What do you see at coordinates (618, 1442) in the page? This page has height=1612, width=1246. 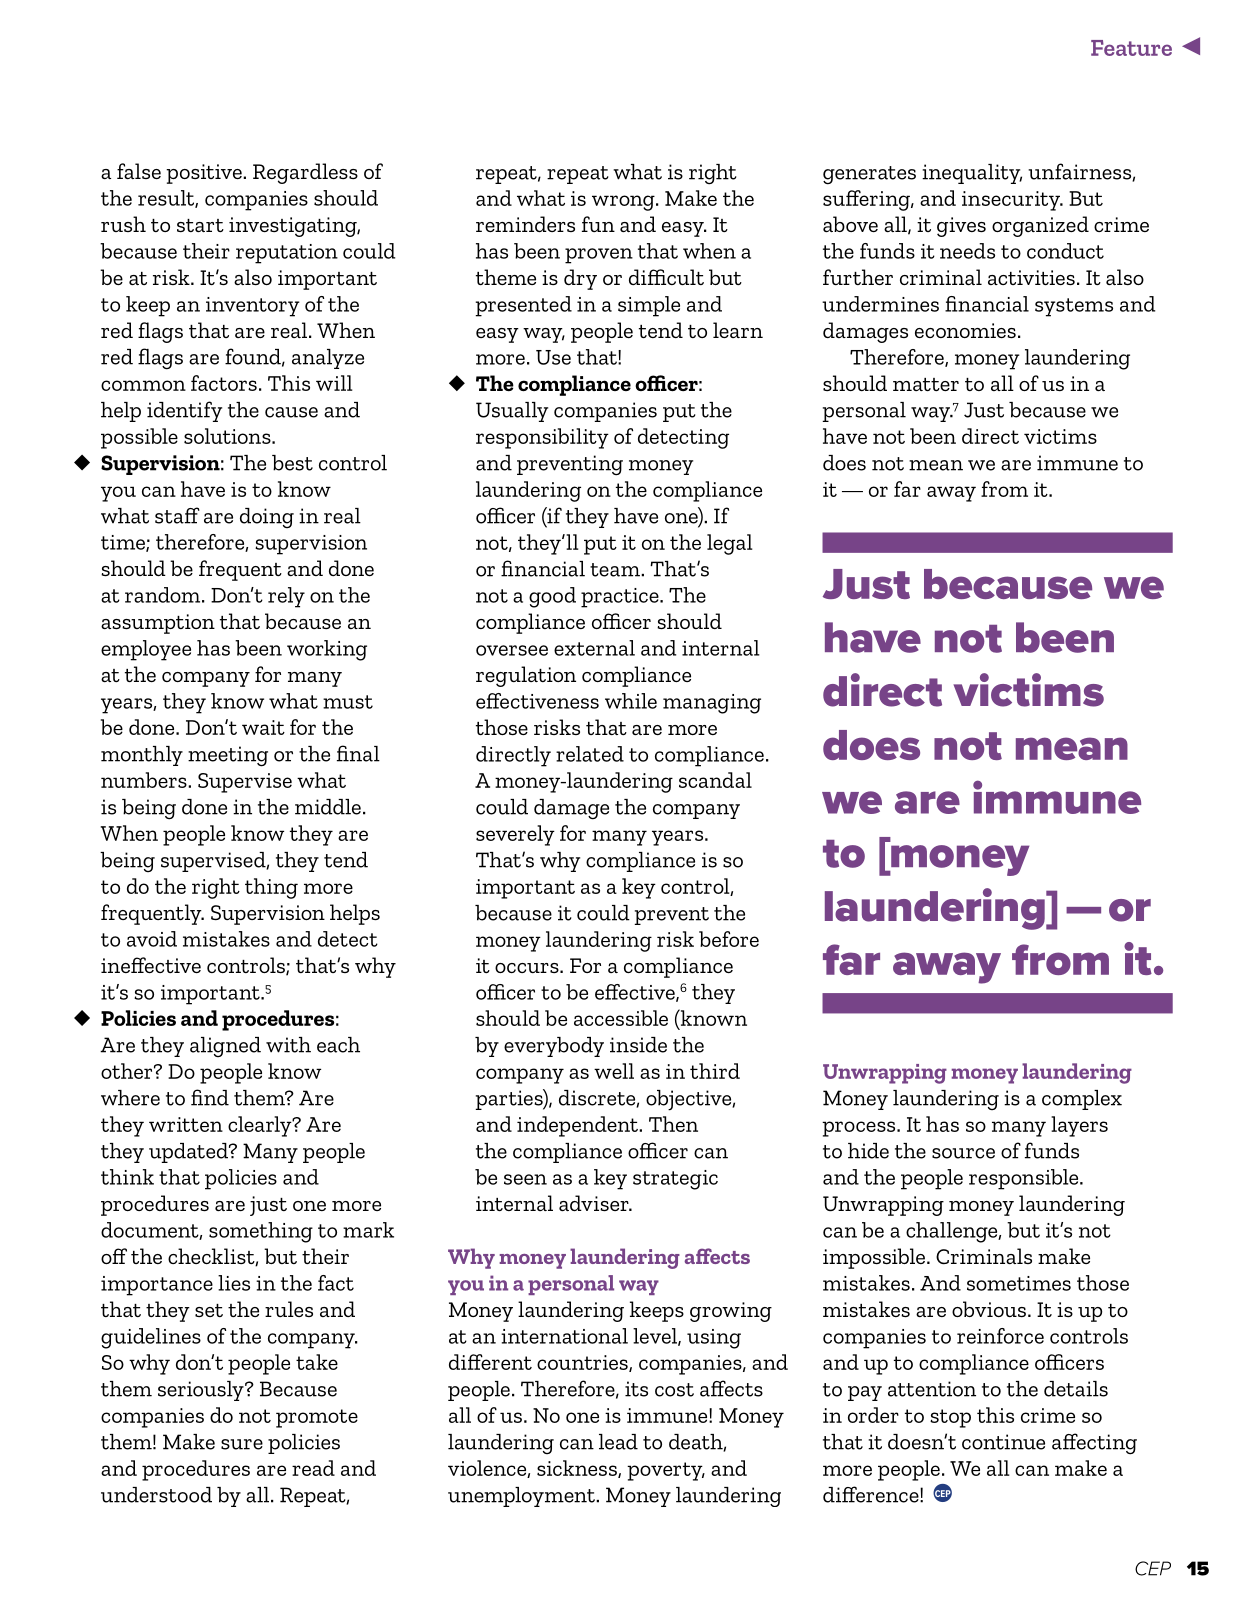 I see `lead` at bounding box center [618, 1442].
